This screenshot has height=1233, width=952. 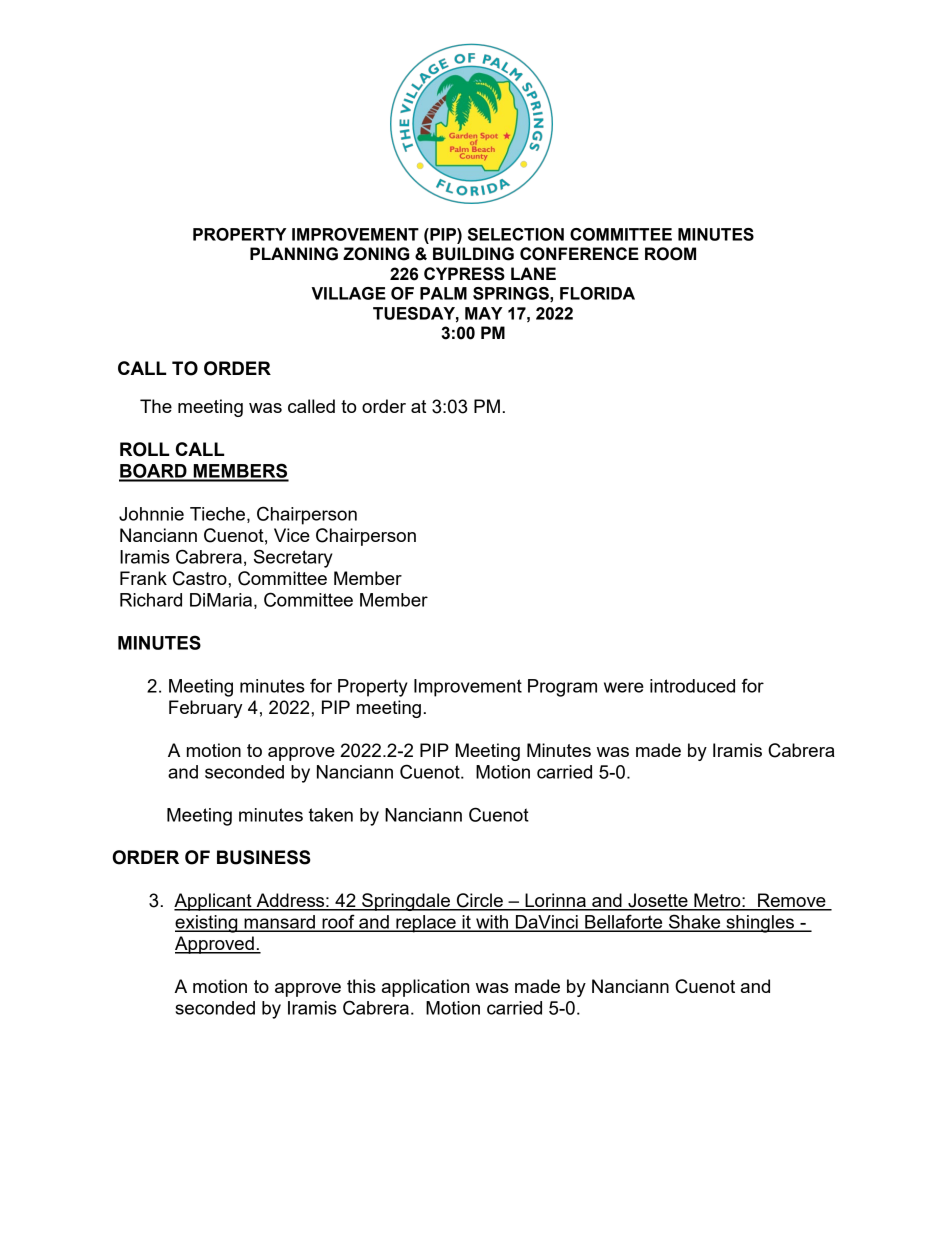 I want to click on application, so click(x=425, y=988).
